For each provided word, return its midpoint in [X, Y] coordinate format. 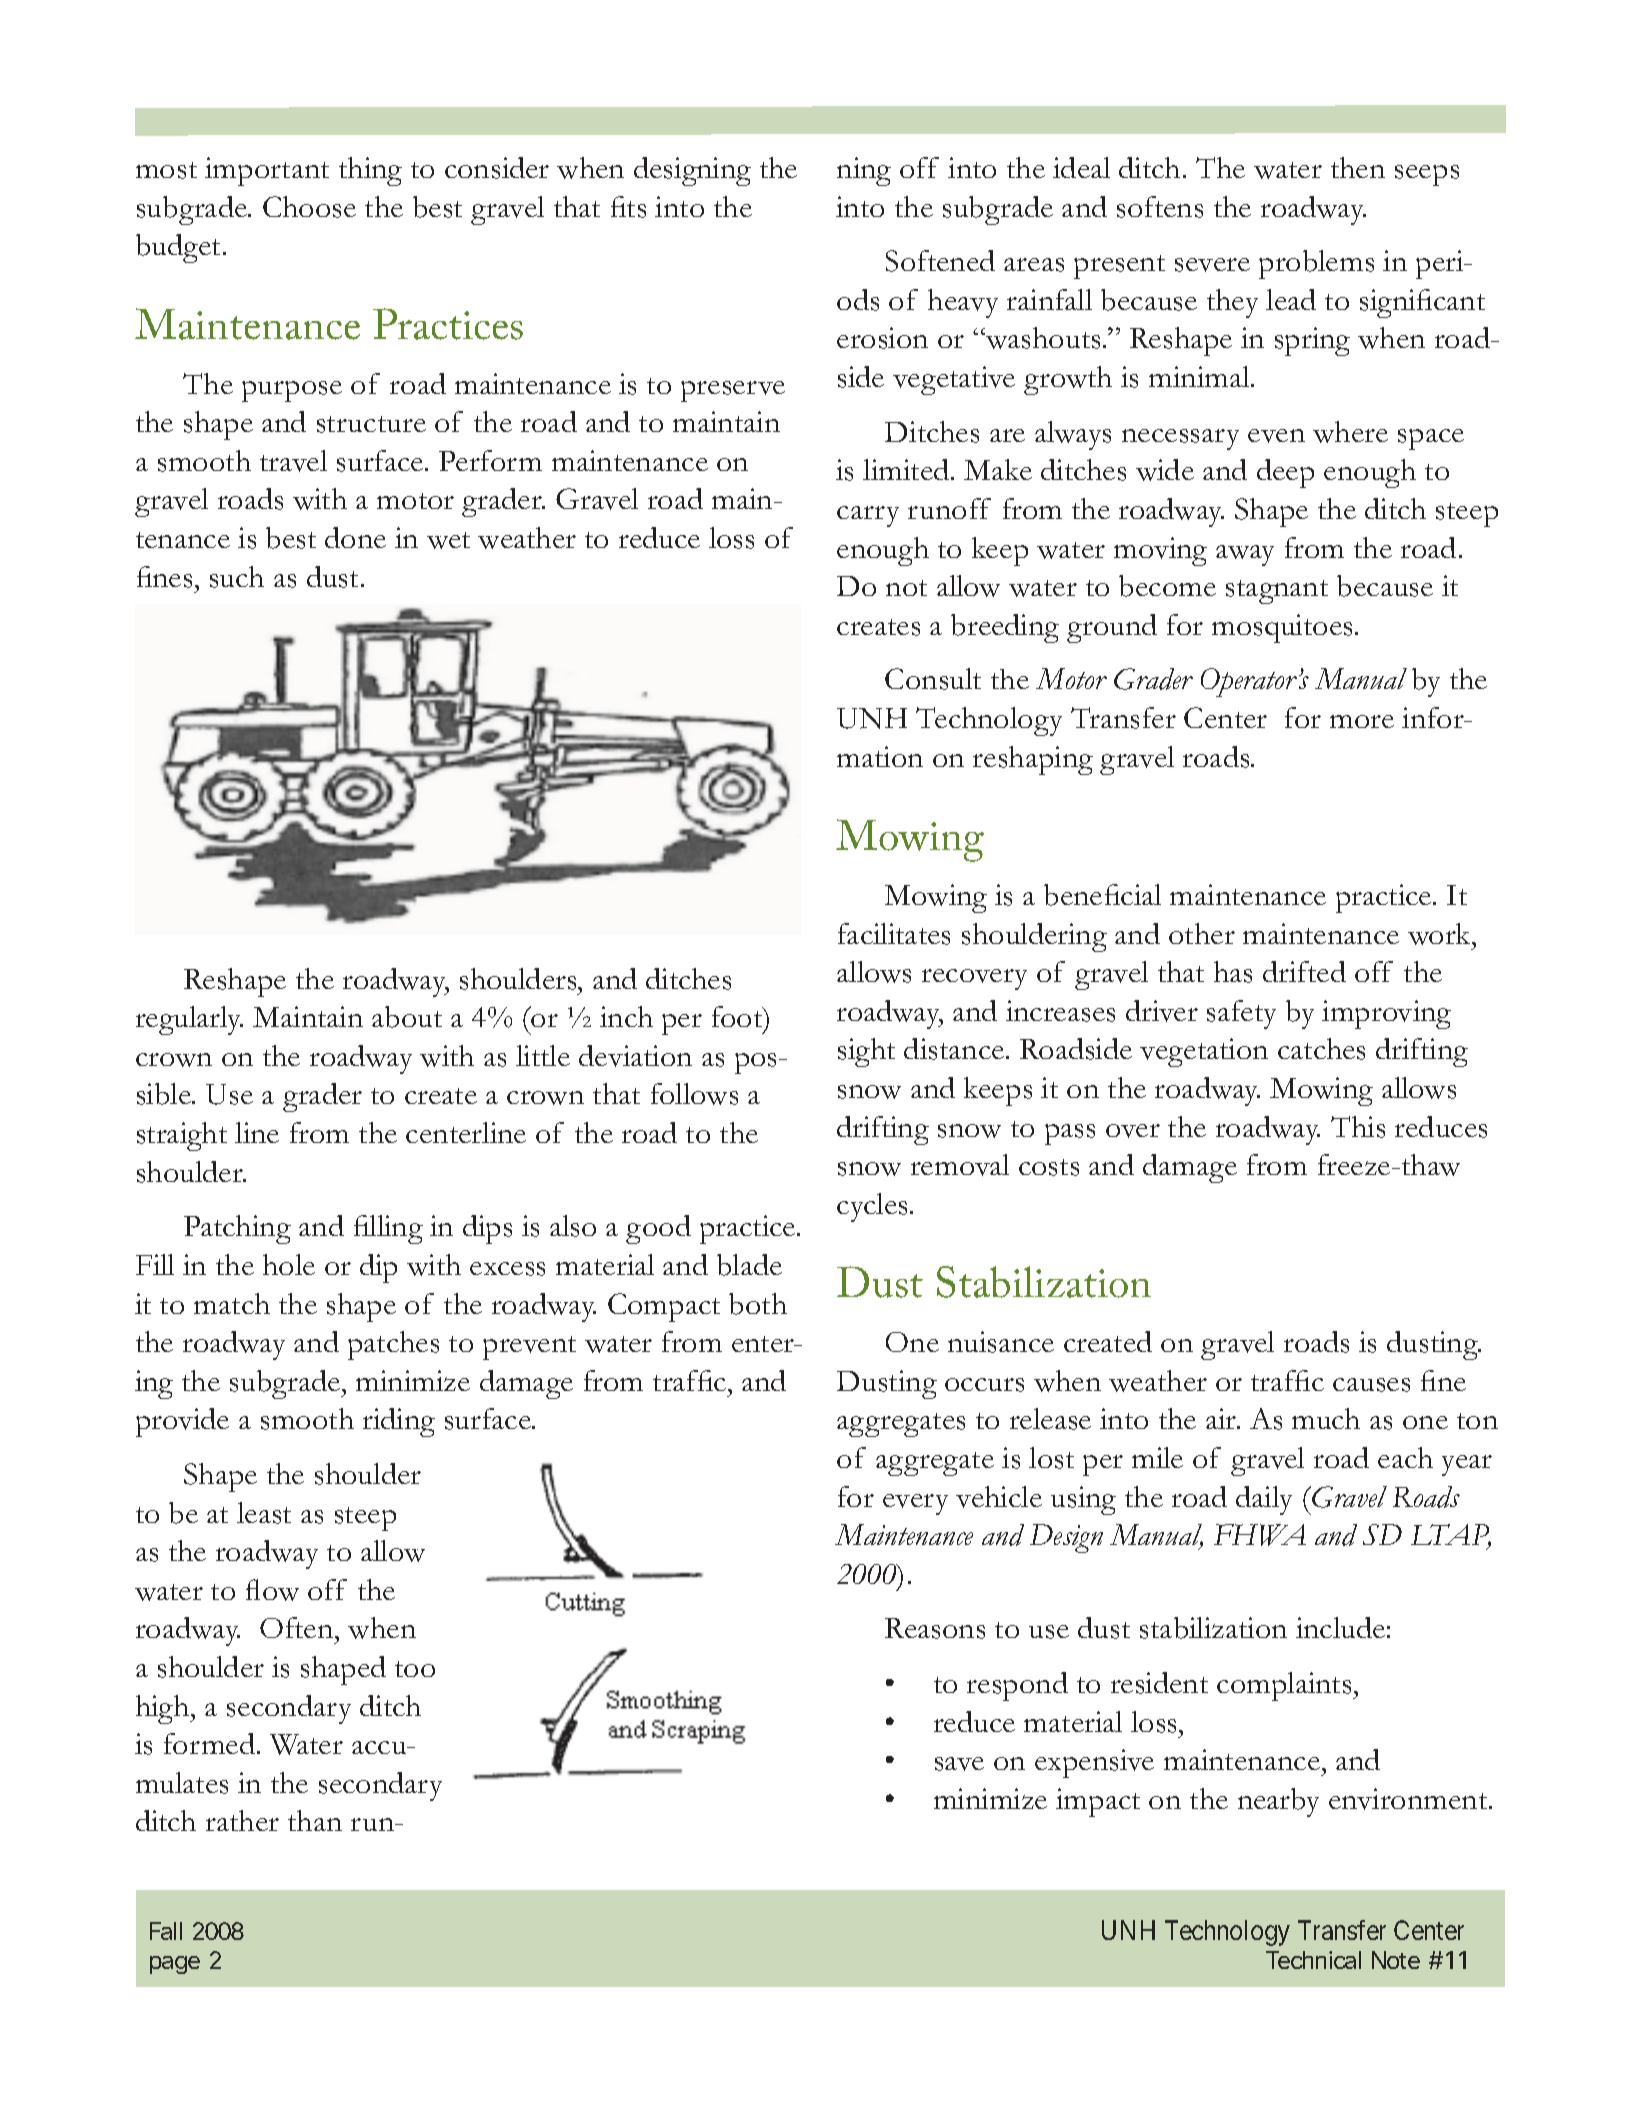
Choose [309, 207]
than [315, 1820]
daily [1264, 1500]
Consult [933, 679]
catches [1321, 1049]
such [237, 577]
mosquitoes [1282, 628]
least [264, 1513]
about [407, 1017]
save [959, 1764]
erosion [882, 338]
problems [1316, 264]
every [915, 1504]
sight [866, 1052]
